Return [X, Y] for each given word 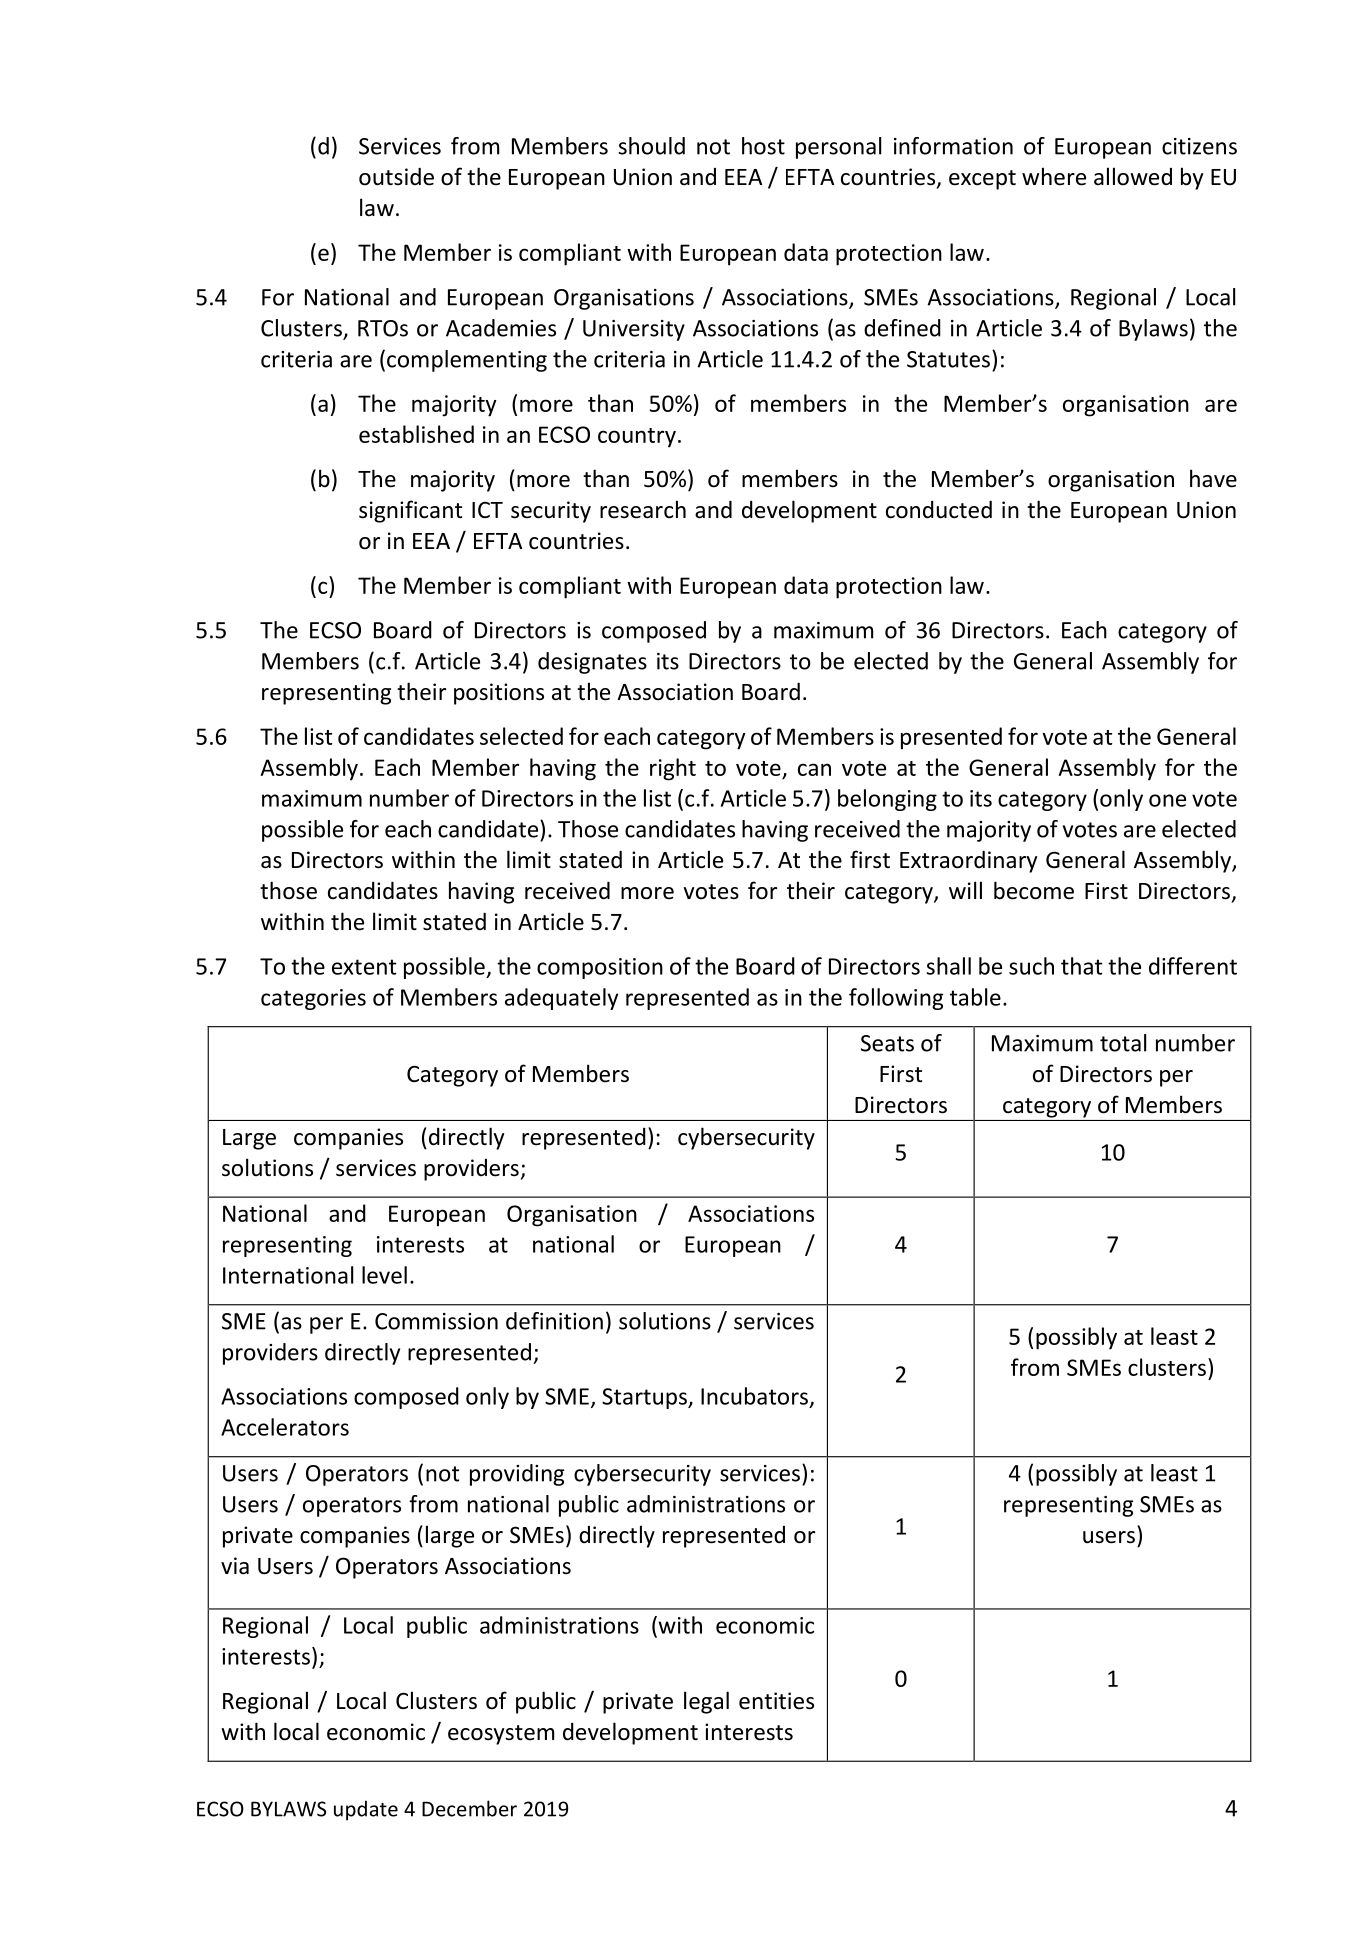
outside [396, 177]
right [673, 769]
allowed [1133, 176]
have [1213, 478]
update [366, 1810]
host [763, 146]
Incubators [754, 1396]
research [643, 509]
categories [313, 999]
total [1123, 1043]
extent [364, 967]
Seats [887, 1043]
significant [410, 511]
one [1167, 800]
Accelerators [285, 1427]
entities [776, 1701]
